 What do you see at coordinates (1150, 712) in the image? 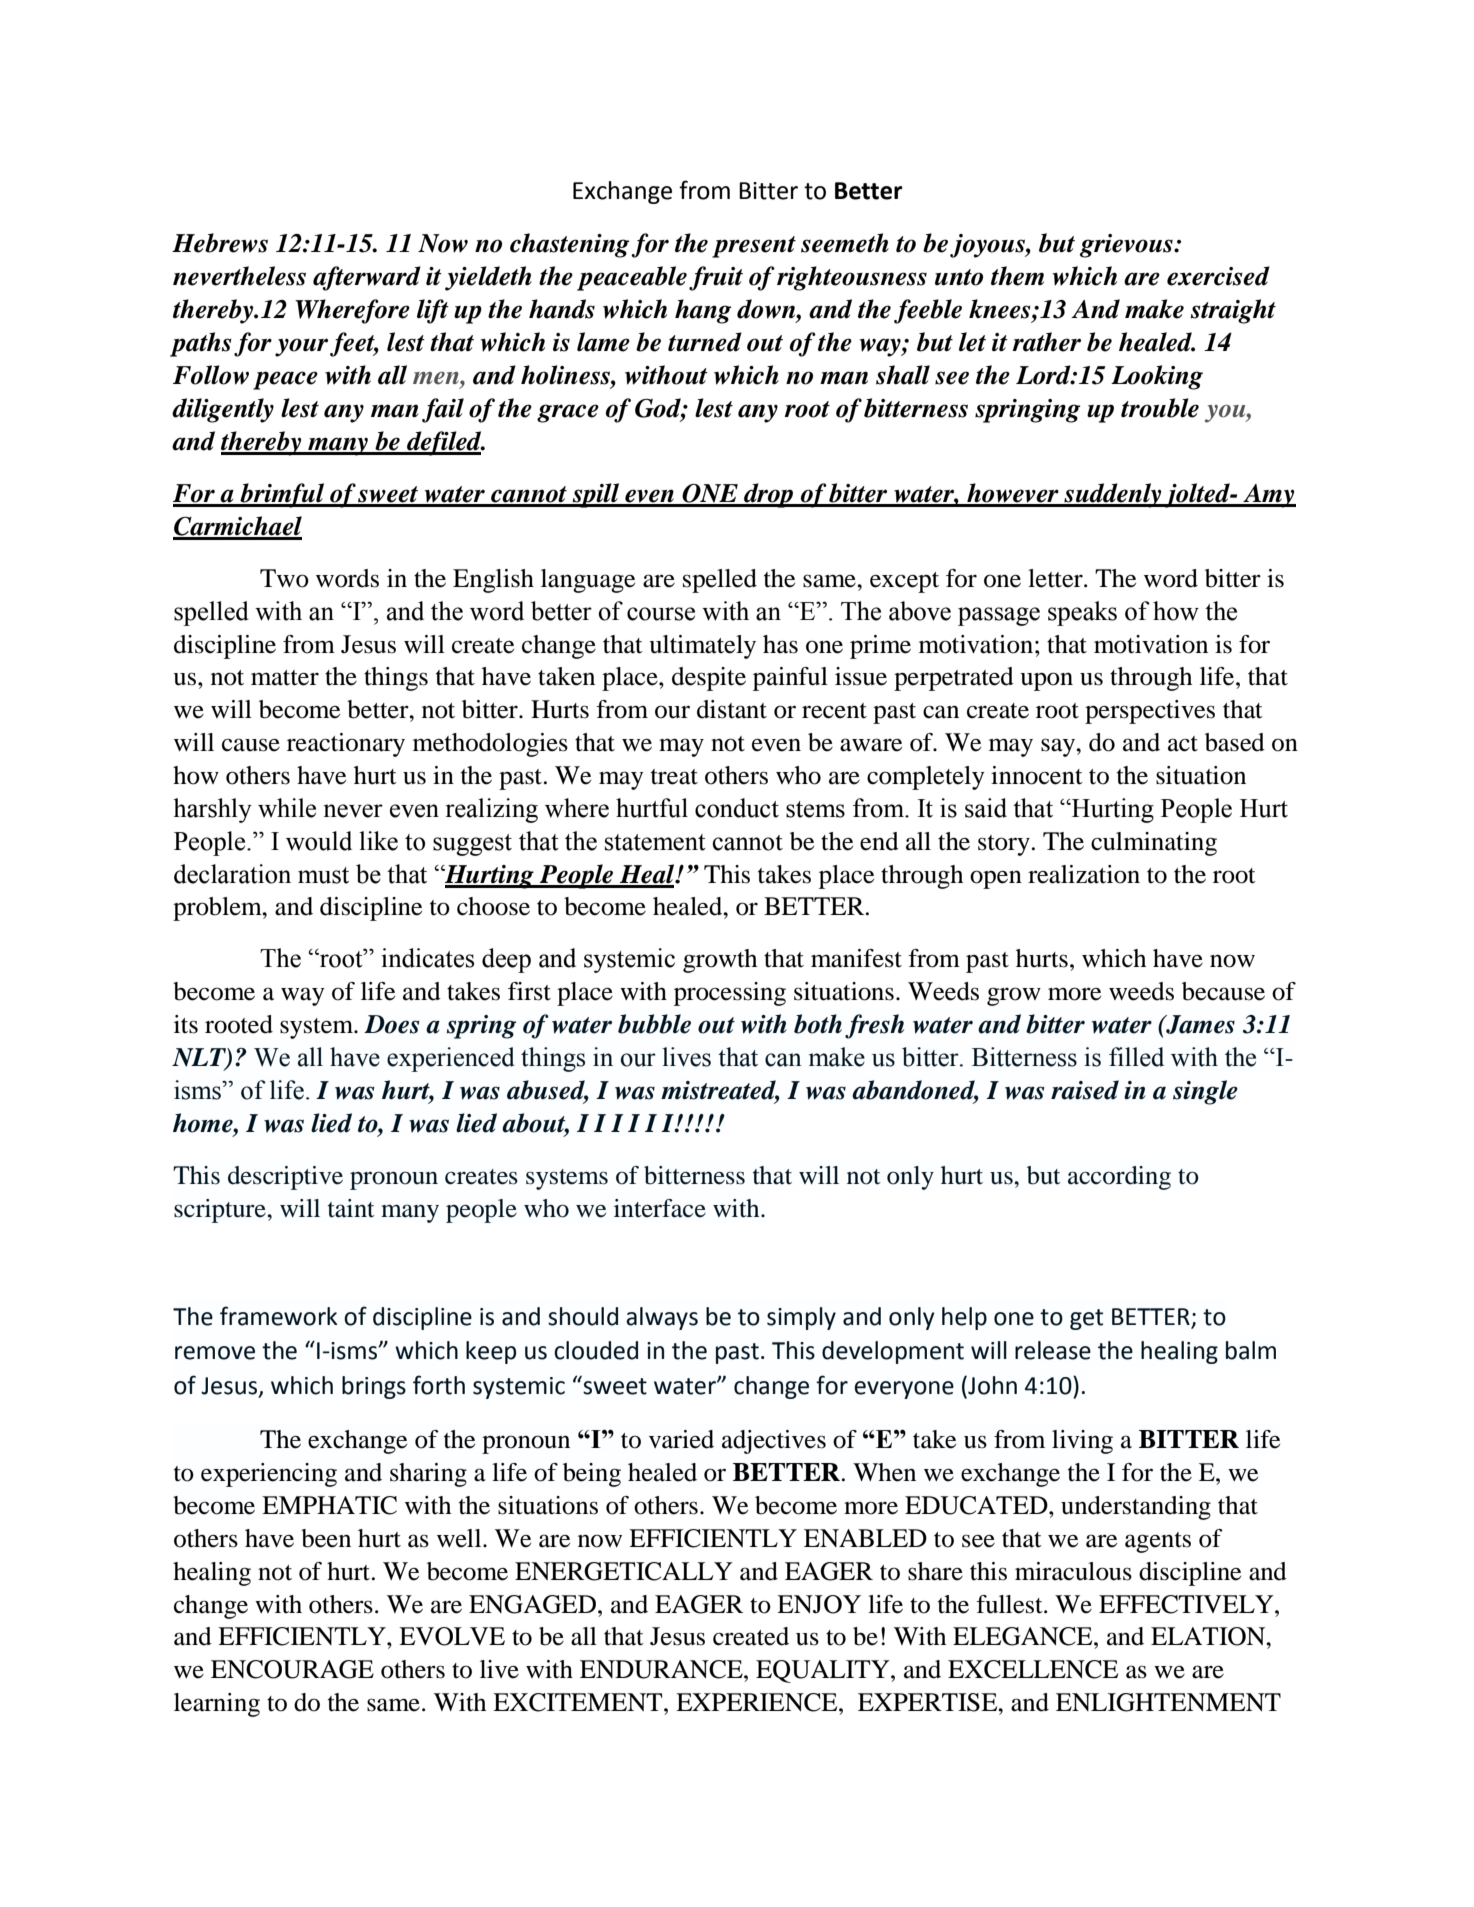
I see `perspectives` at bounding box center [1150, 712].
